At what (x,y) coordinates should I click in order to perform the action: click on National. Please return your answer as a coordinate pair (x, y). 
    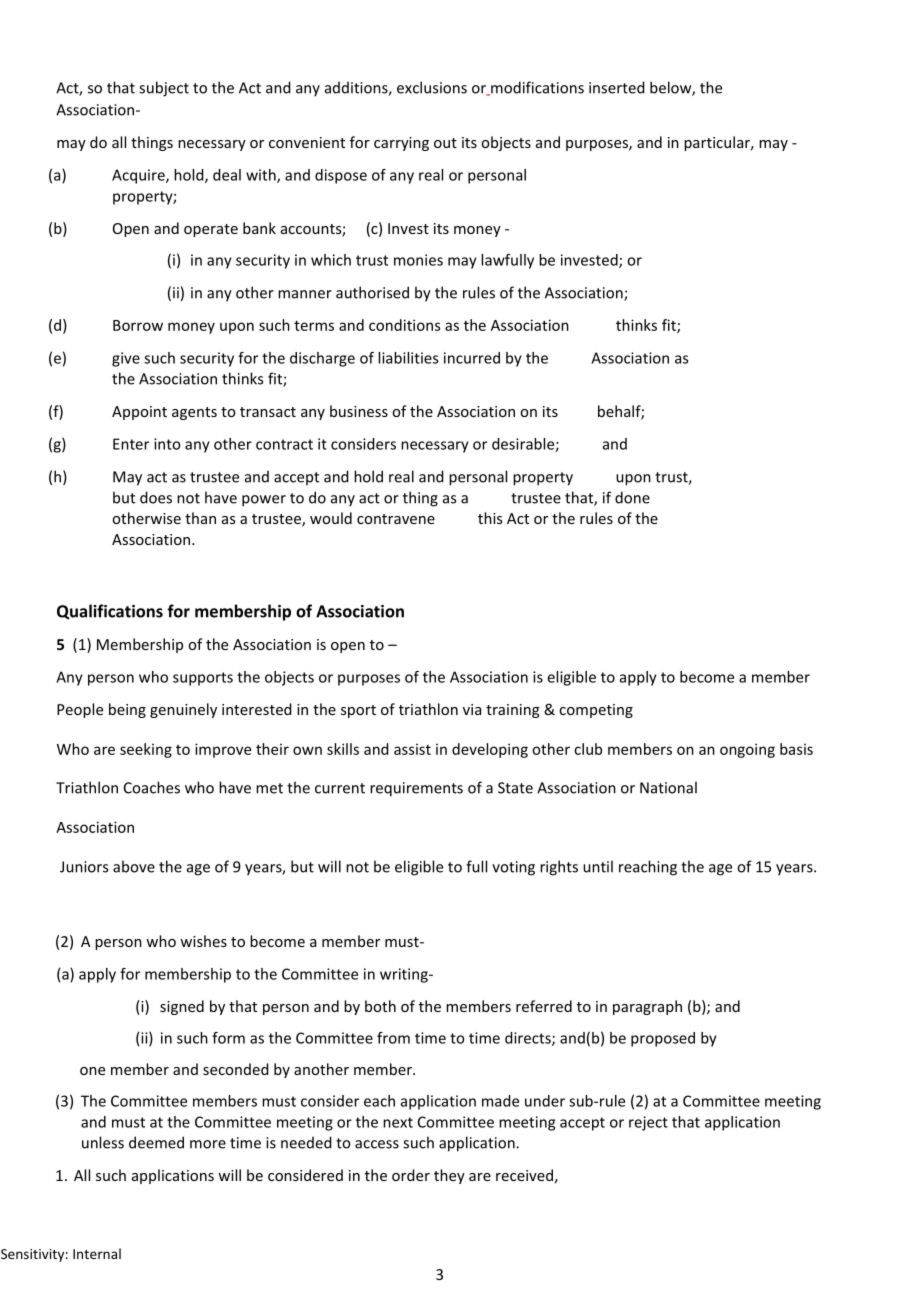
    Looking at the image, I should click on (668, 787).
